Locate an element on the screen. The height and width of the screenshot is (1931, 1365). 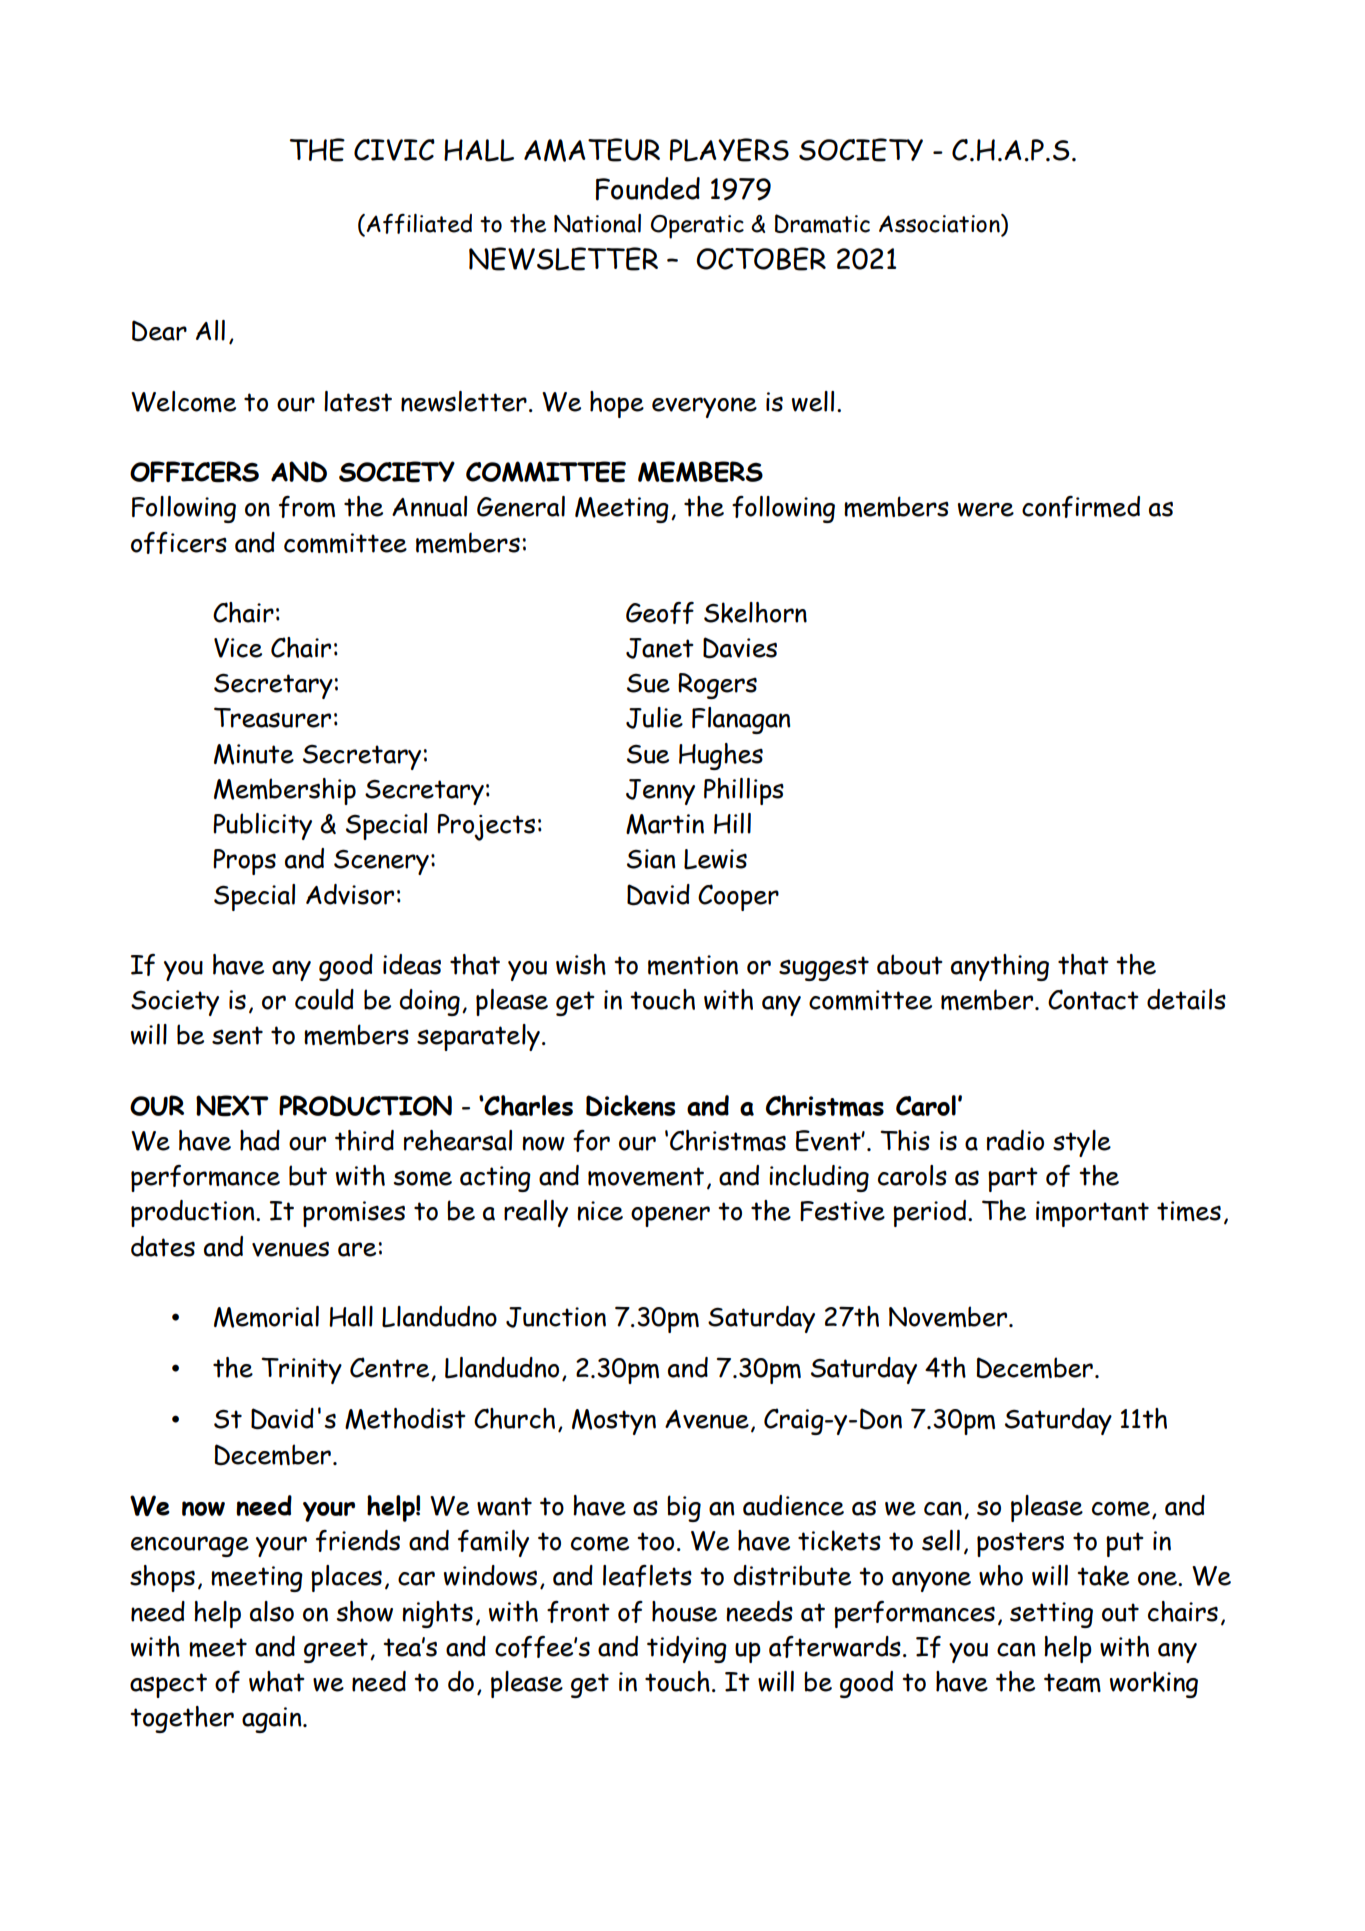
anything is located at coordinates (1000, 967).
